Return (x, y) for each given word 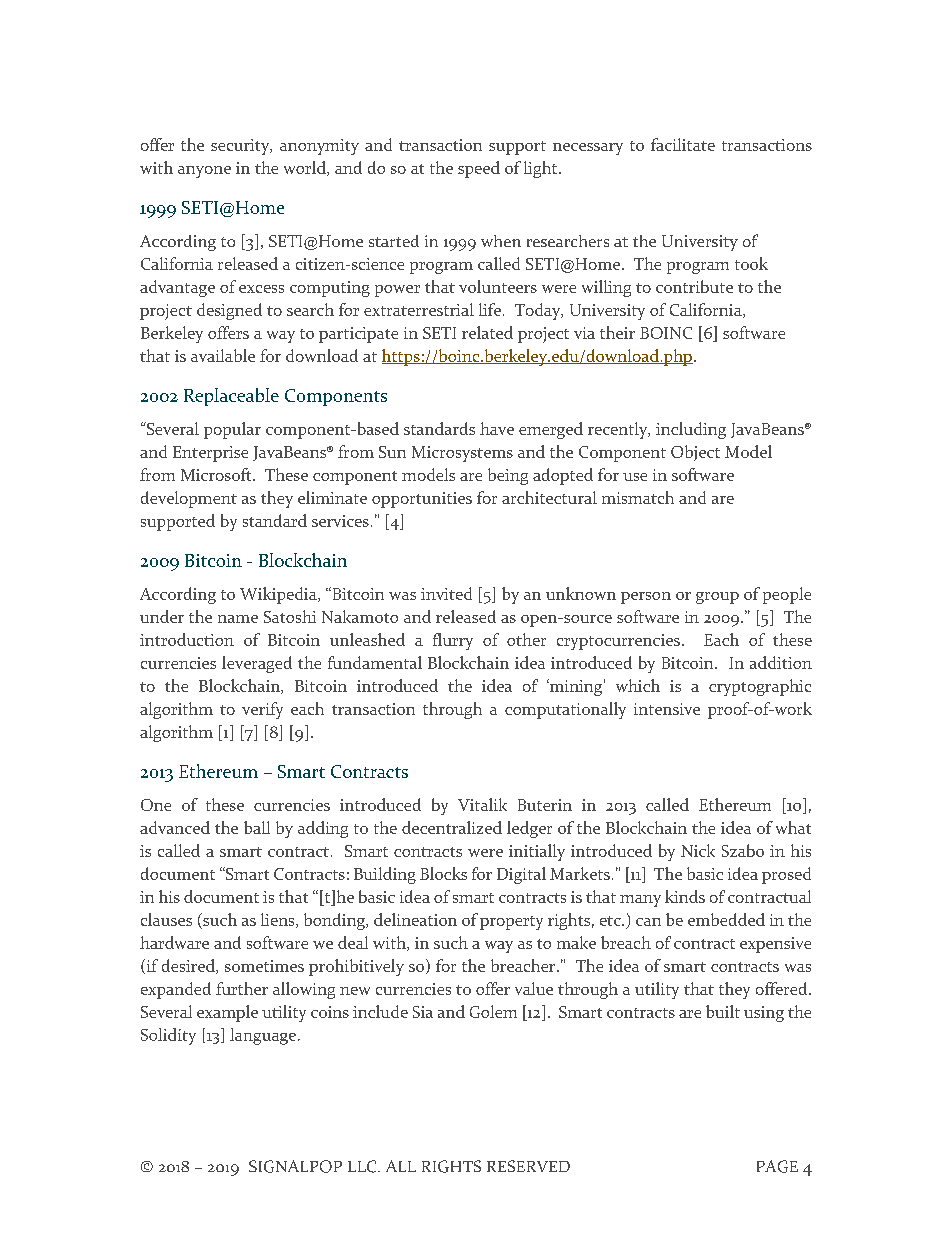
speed (479, 169)
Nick (698, 850)
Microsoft (217, 474)
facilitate (683, 144)
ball (257, 827)
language (263, 1036)
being (508, 476)
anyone (204, 172)
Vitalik (482, 804)
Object (695, 453)
